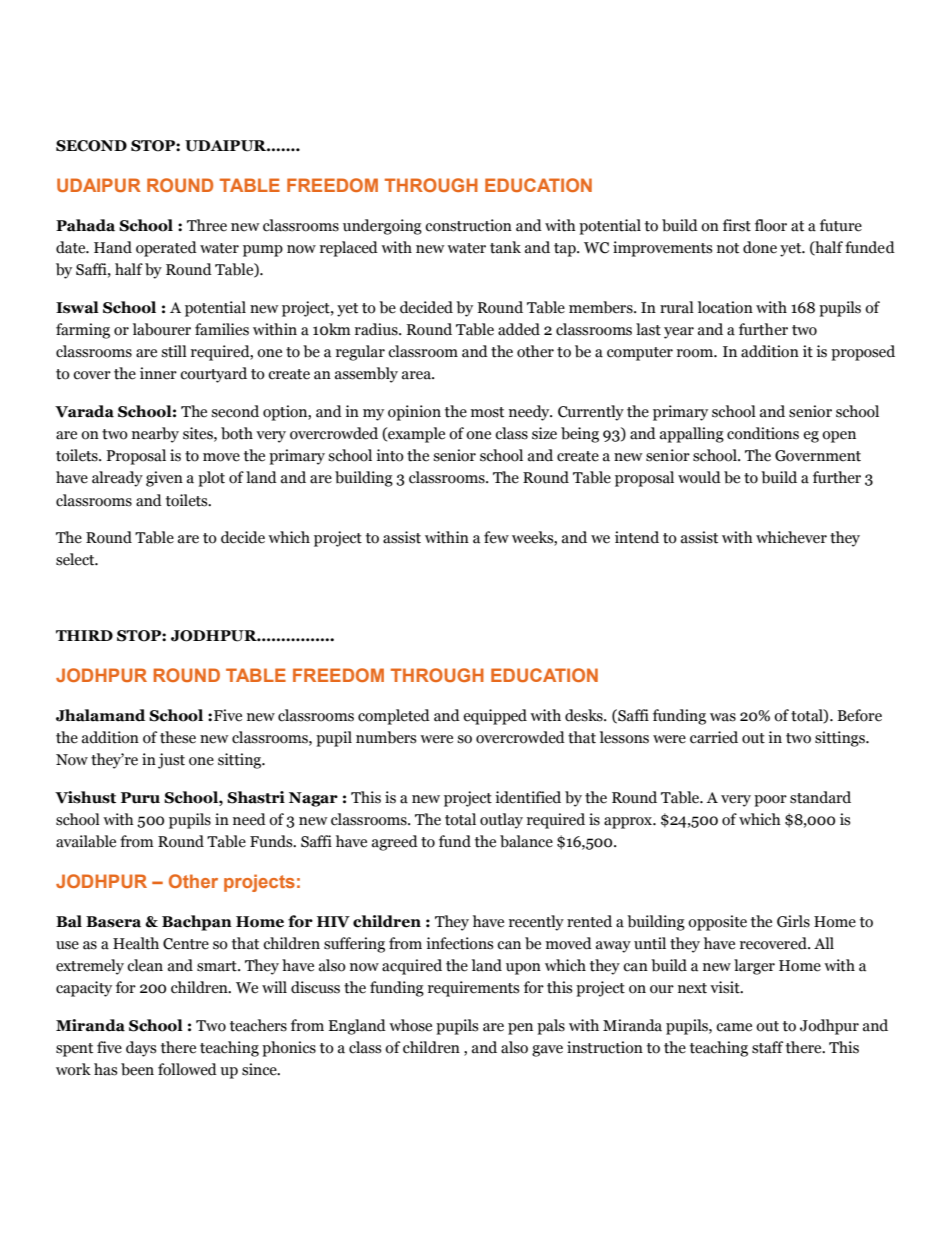 This document has height=1233, width=952. Describe the element at coordinates (763, 433) in the document. I see `conditions` at that location.
